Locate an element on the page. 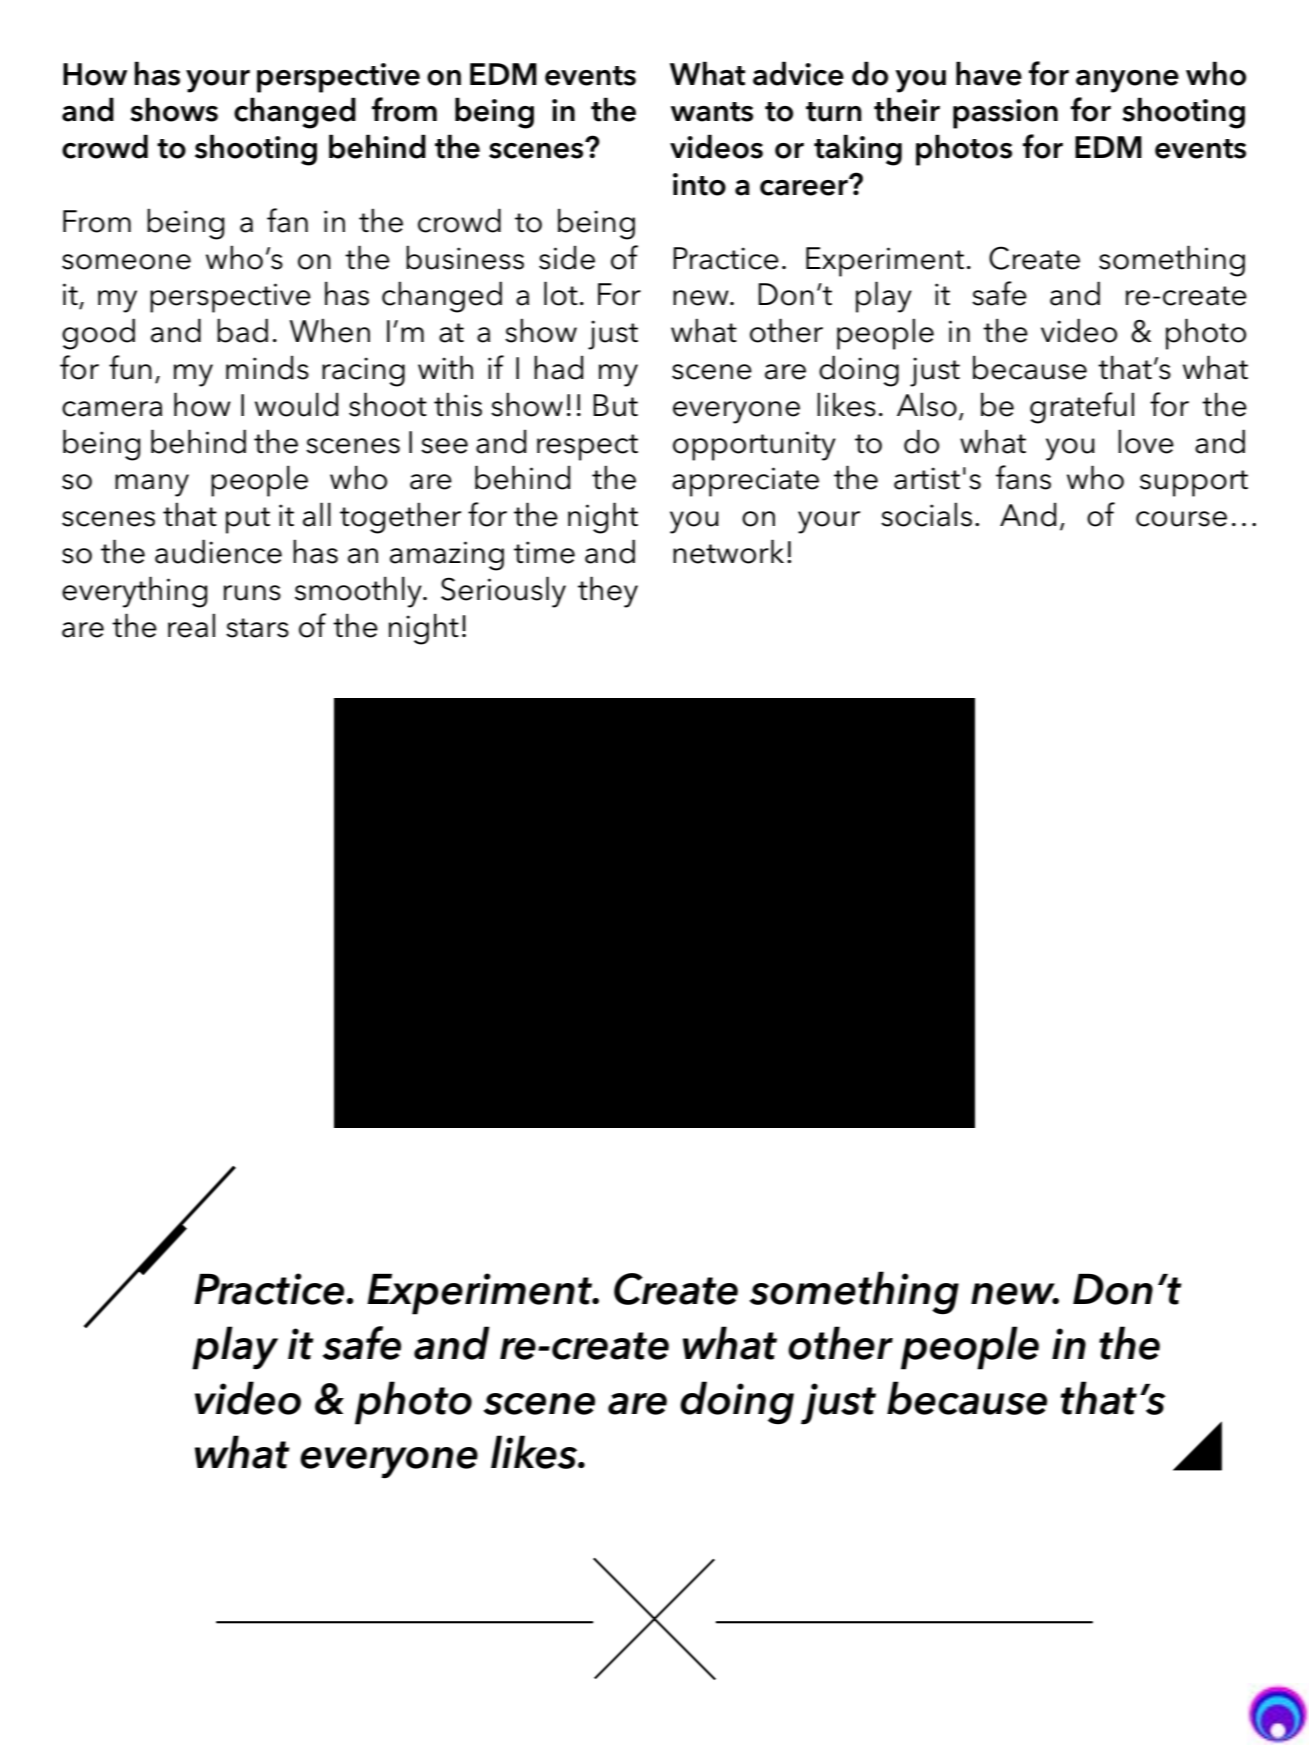 The height and width of the image is (1745, 1309). advice is located at coordinates (798, 73).
